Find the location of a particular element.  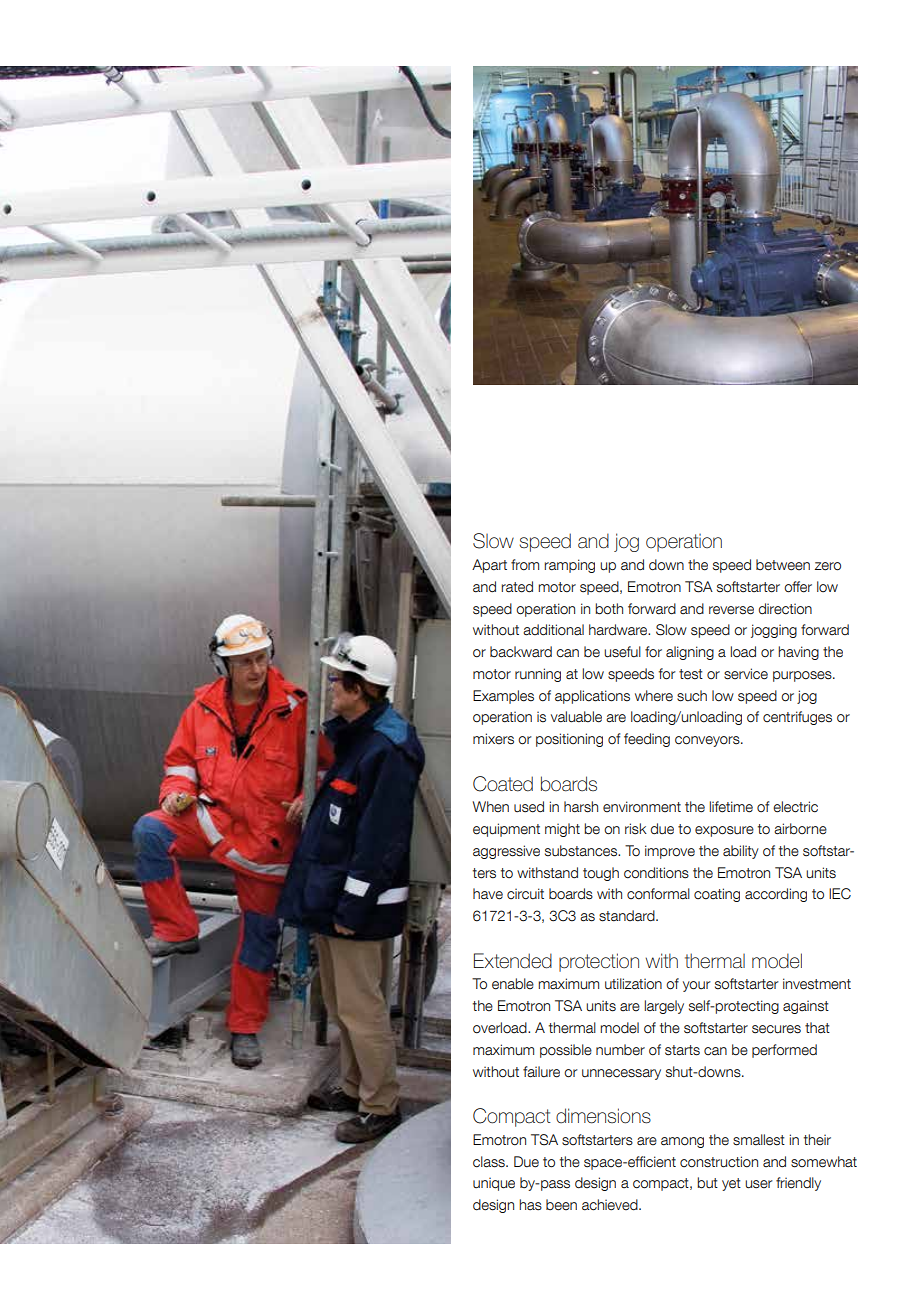

centrifuges is located at coordinates (797, 718).
